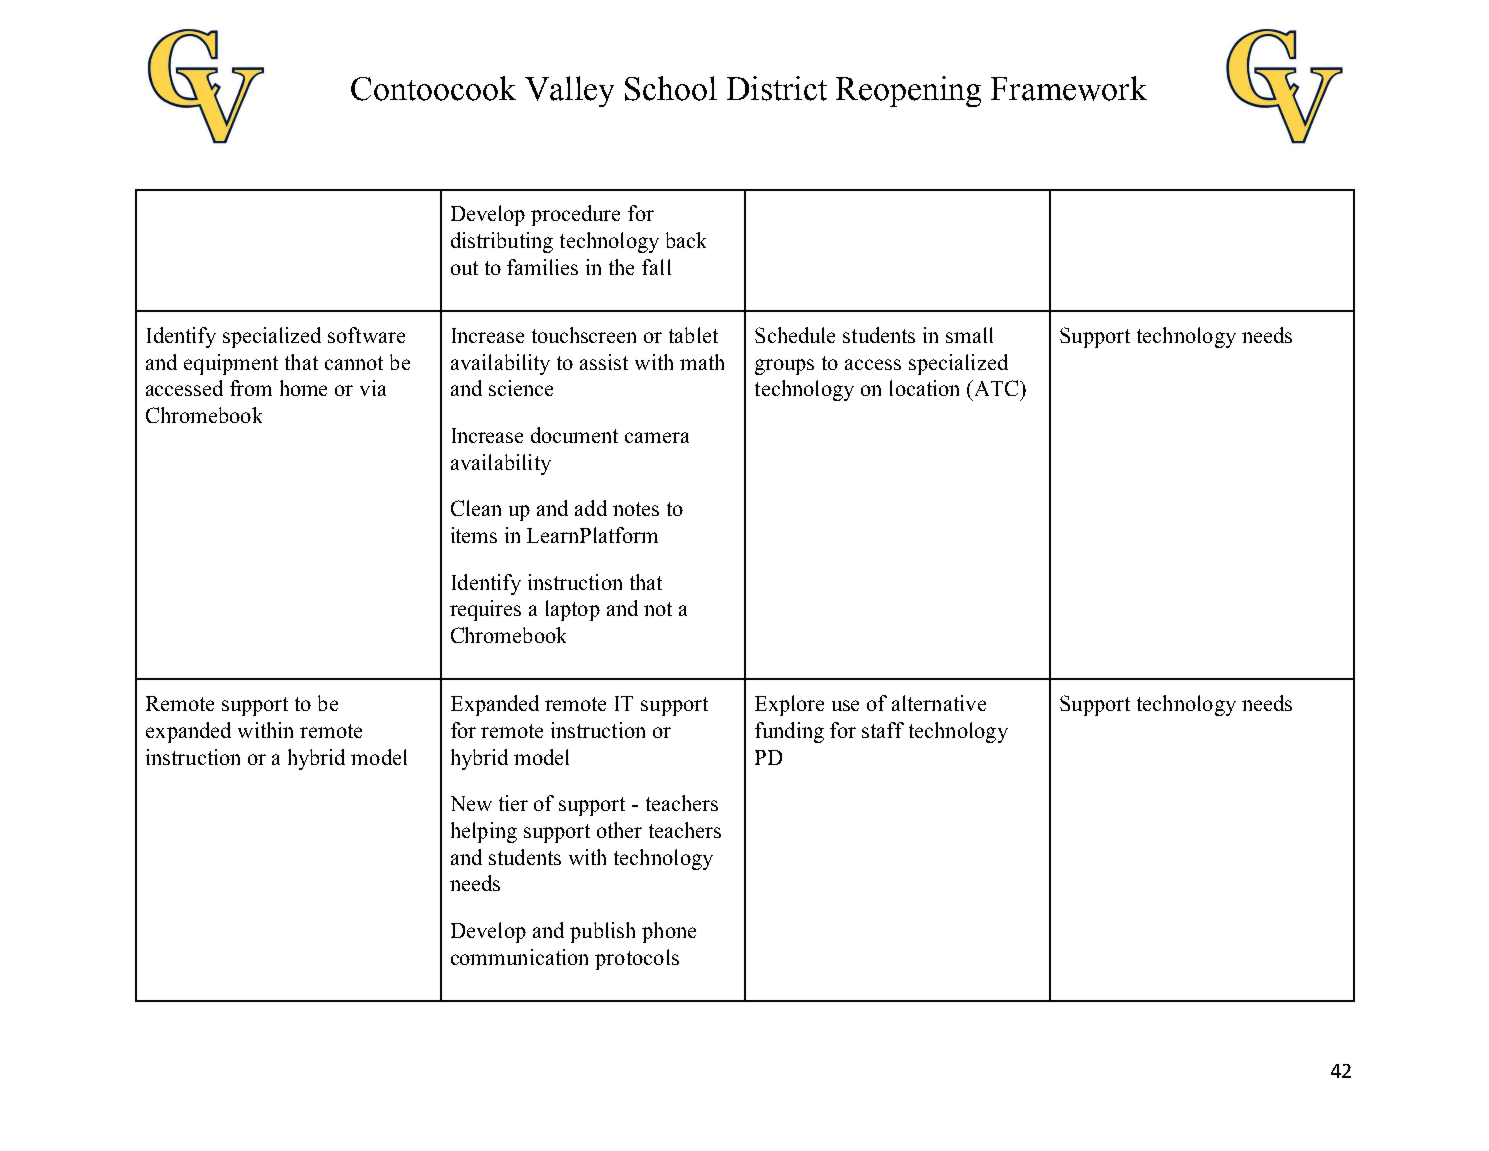 This page has width=1489, height=1151. I want to click on items, so click(474, 535).
